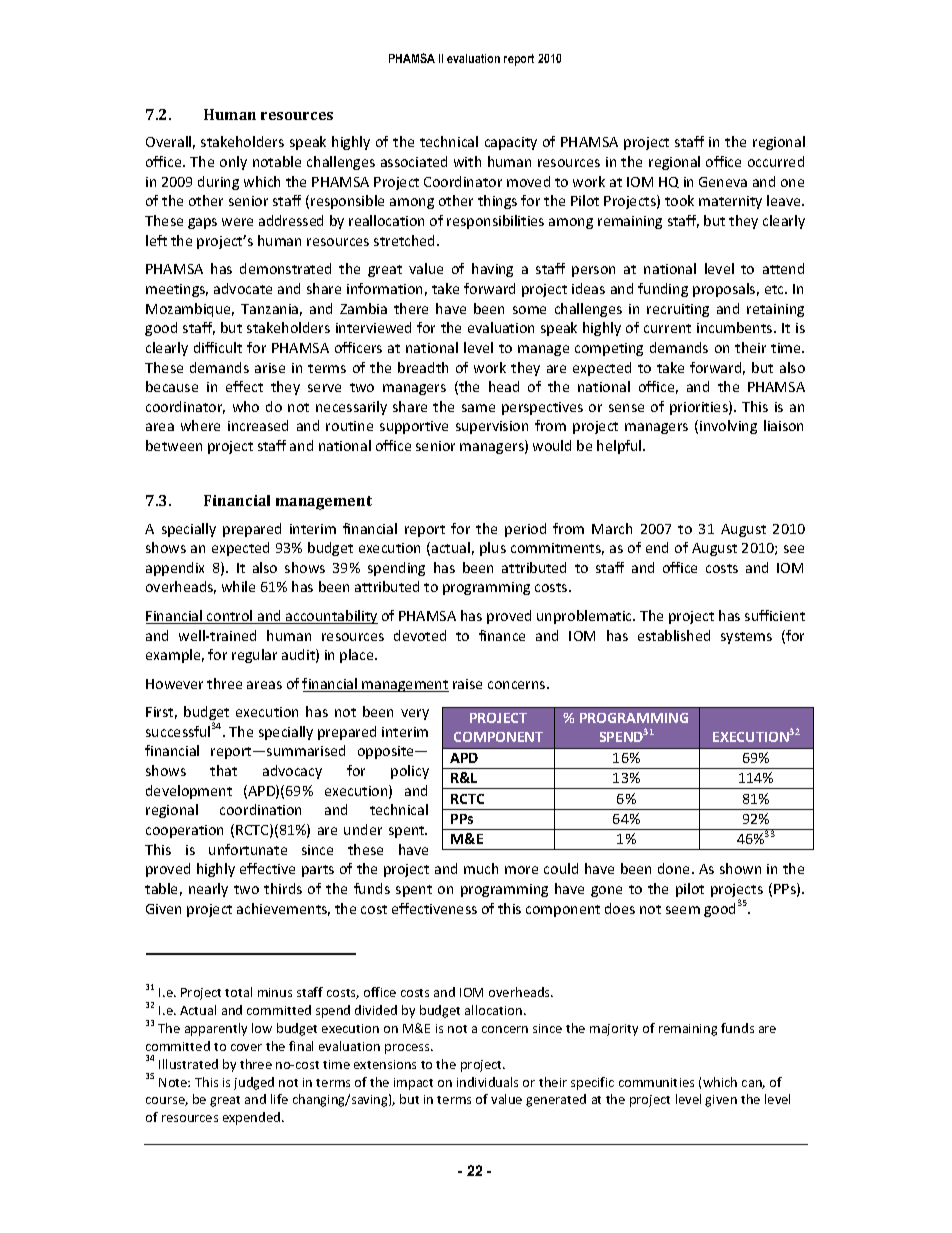  Describe the element at coordinates (656, 1082) in the screenshot. I see `communities` at that location.
